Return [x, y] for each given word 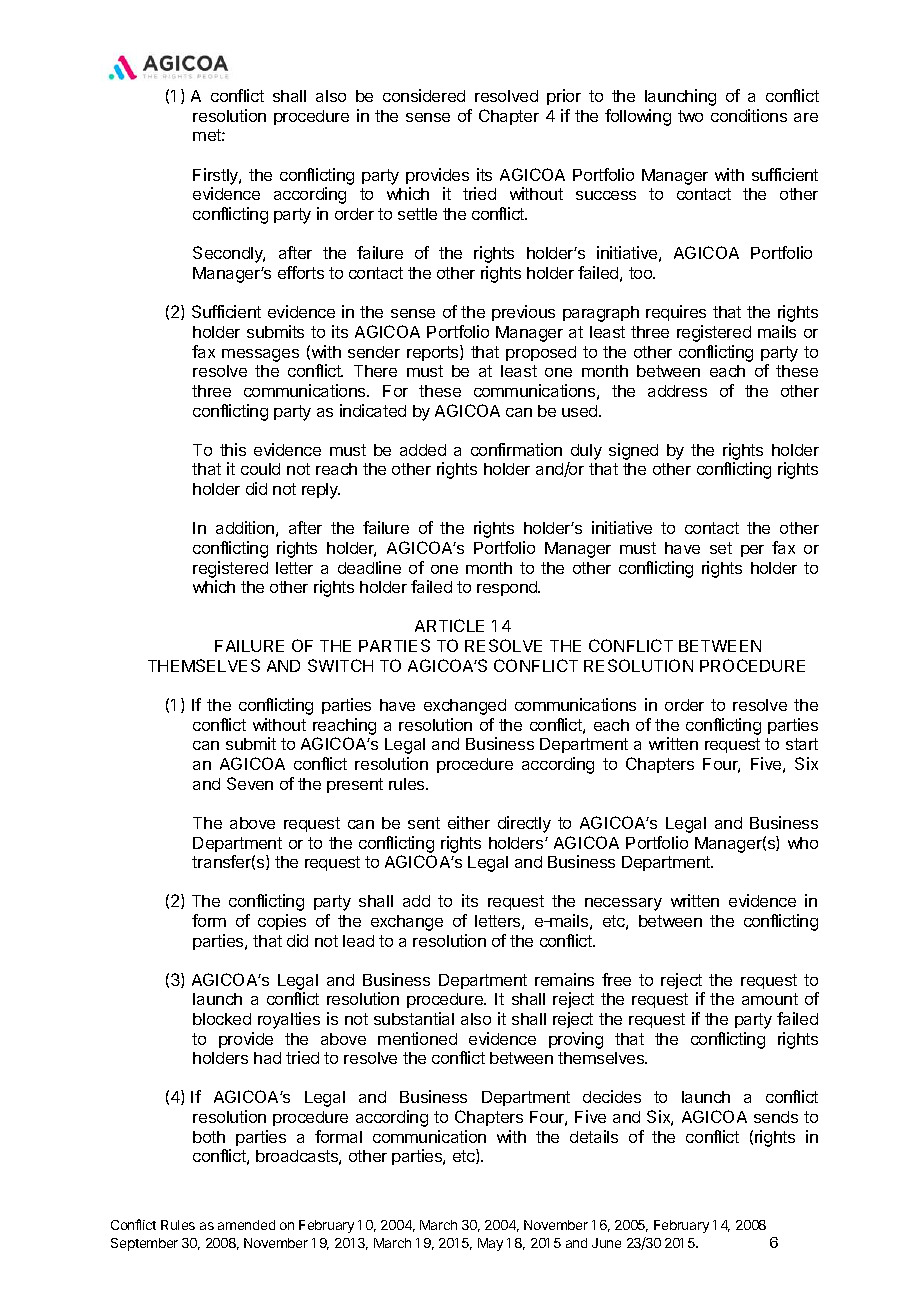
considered [424, 95]
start [802, 744]
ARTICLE [449, 625]
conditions [749, 115]
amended [246, 1225]
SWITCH [340, 665]
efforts [301, 272]
